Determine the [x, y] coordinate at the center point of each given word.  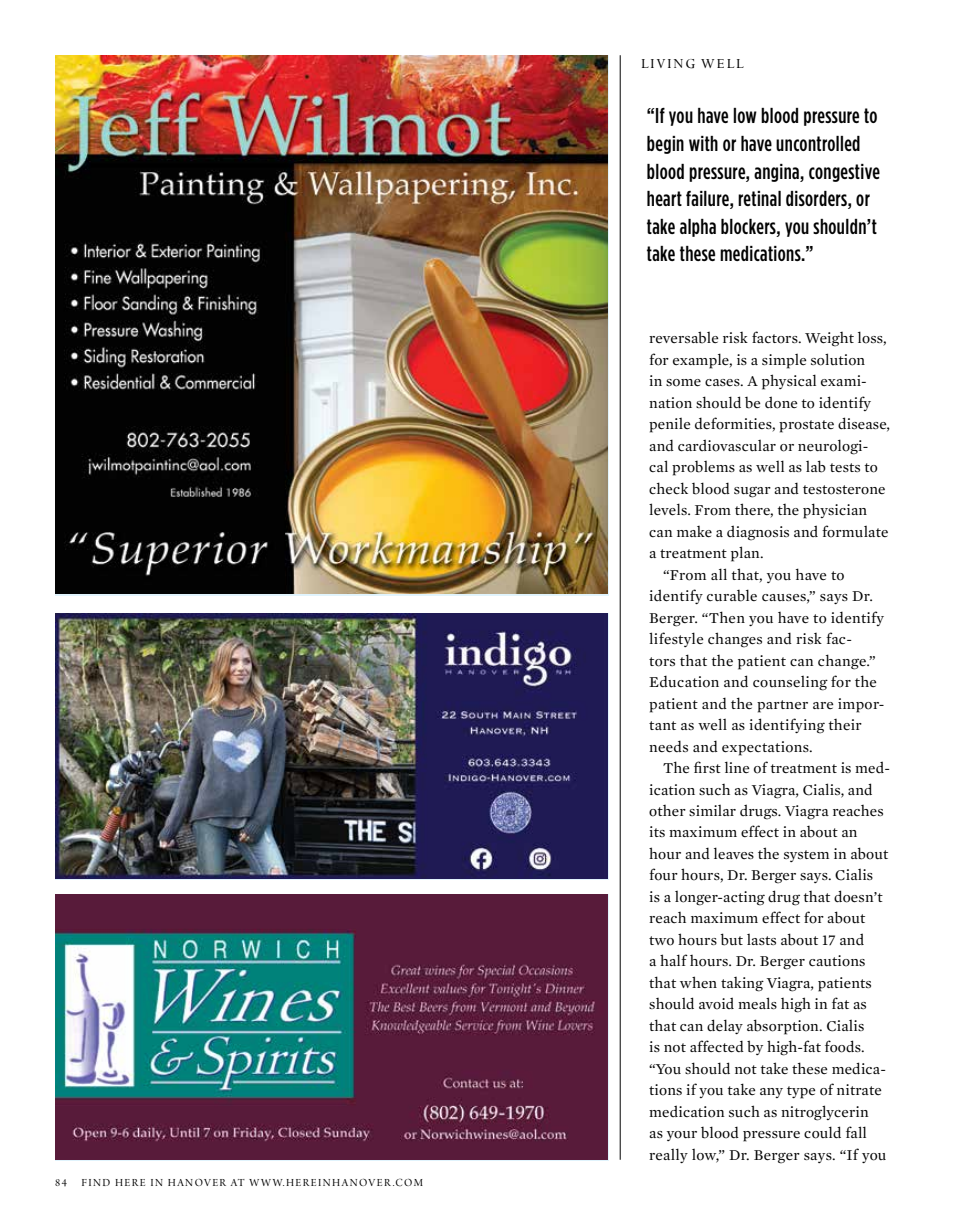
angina [777, 173]
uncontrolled [818, 143]
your [682, 1136]
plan [746, 554]
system [806, 856]
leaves [734, 853]
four [663, 874]
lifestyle [676, 639]
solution [838, 359]
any [771, 1093]
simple [784, 361]
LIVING [668, 64]
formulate [855, 531]
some [683, 383]
